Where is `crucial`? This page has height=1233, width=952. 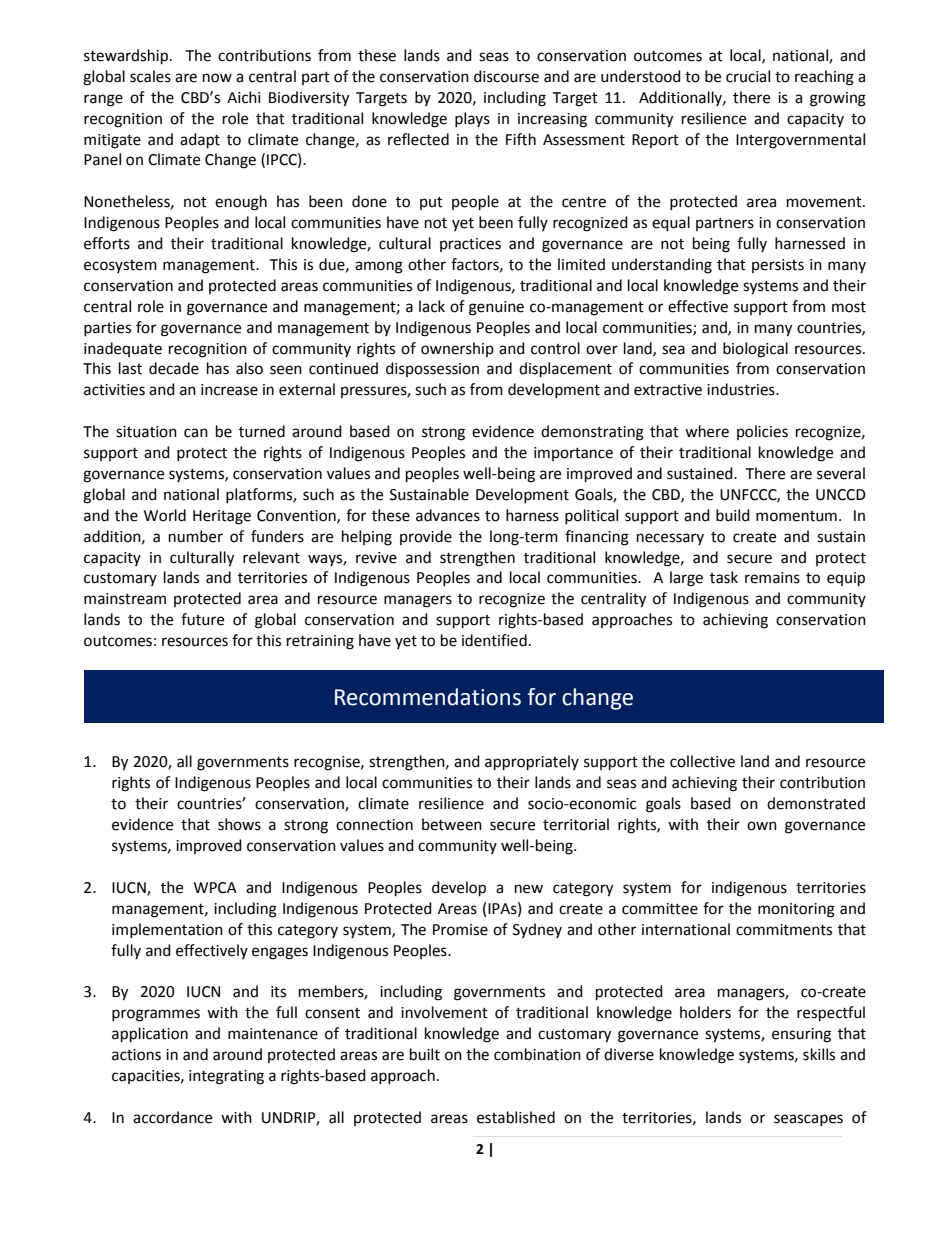
crucial is located at coordinates (748, 76).
